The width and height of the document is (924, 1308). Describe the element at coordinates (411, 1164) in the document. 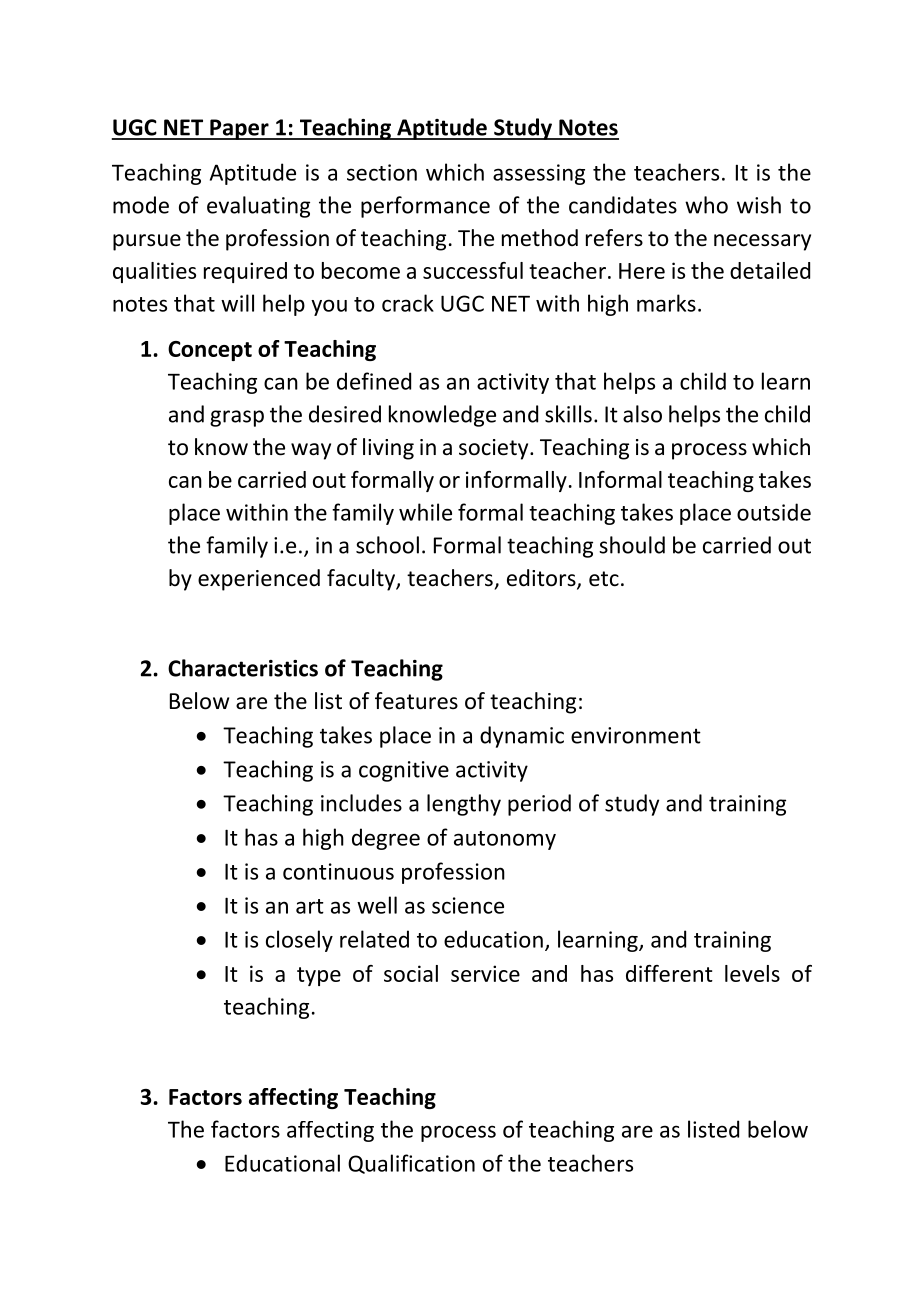

I see `Qualification` at that location.
